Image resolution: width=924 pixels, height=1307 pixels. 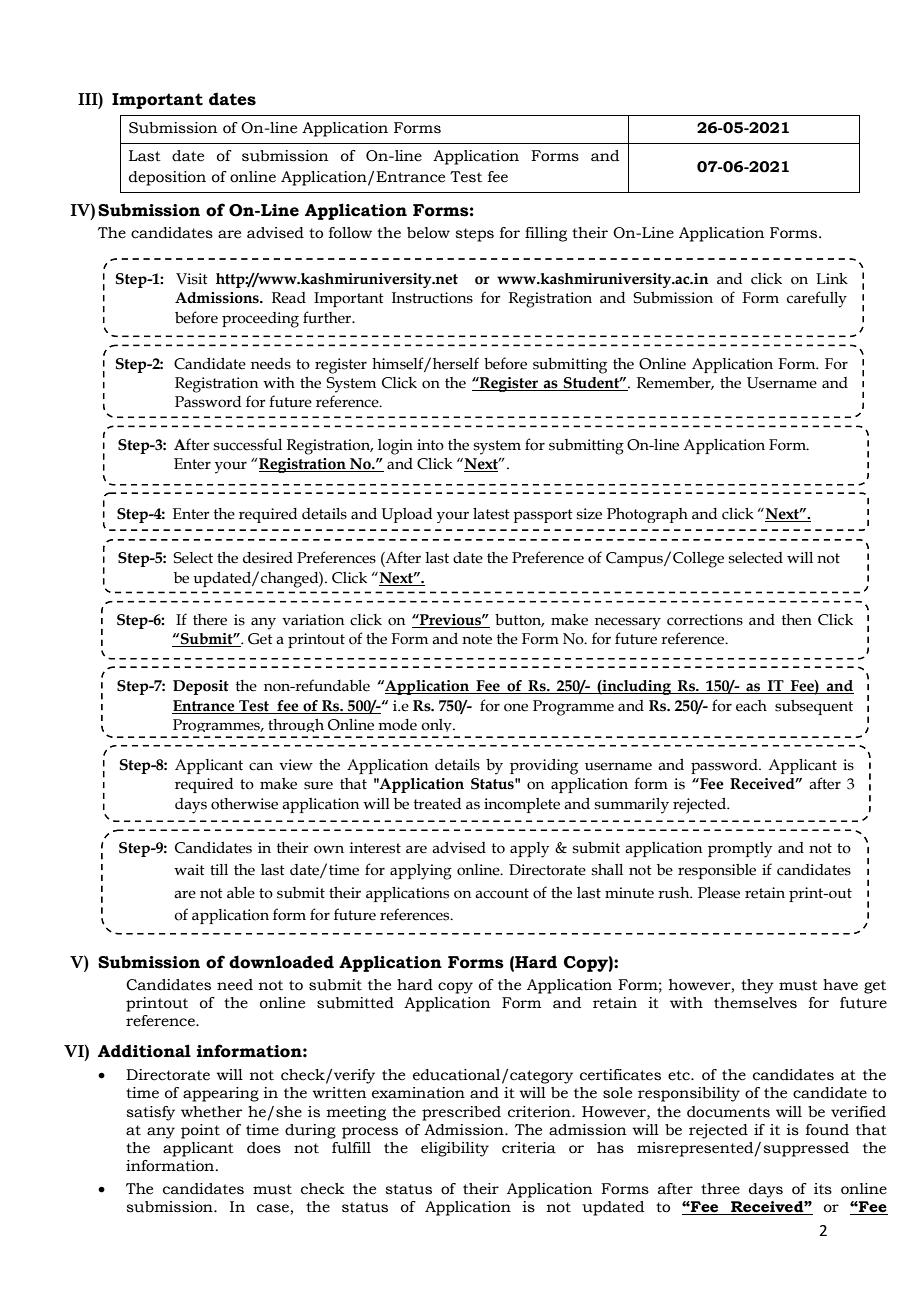 What do you see at coordinates (264, 1148) in the image?
I see `does` at bounding box center [264, 1148].
